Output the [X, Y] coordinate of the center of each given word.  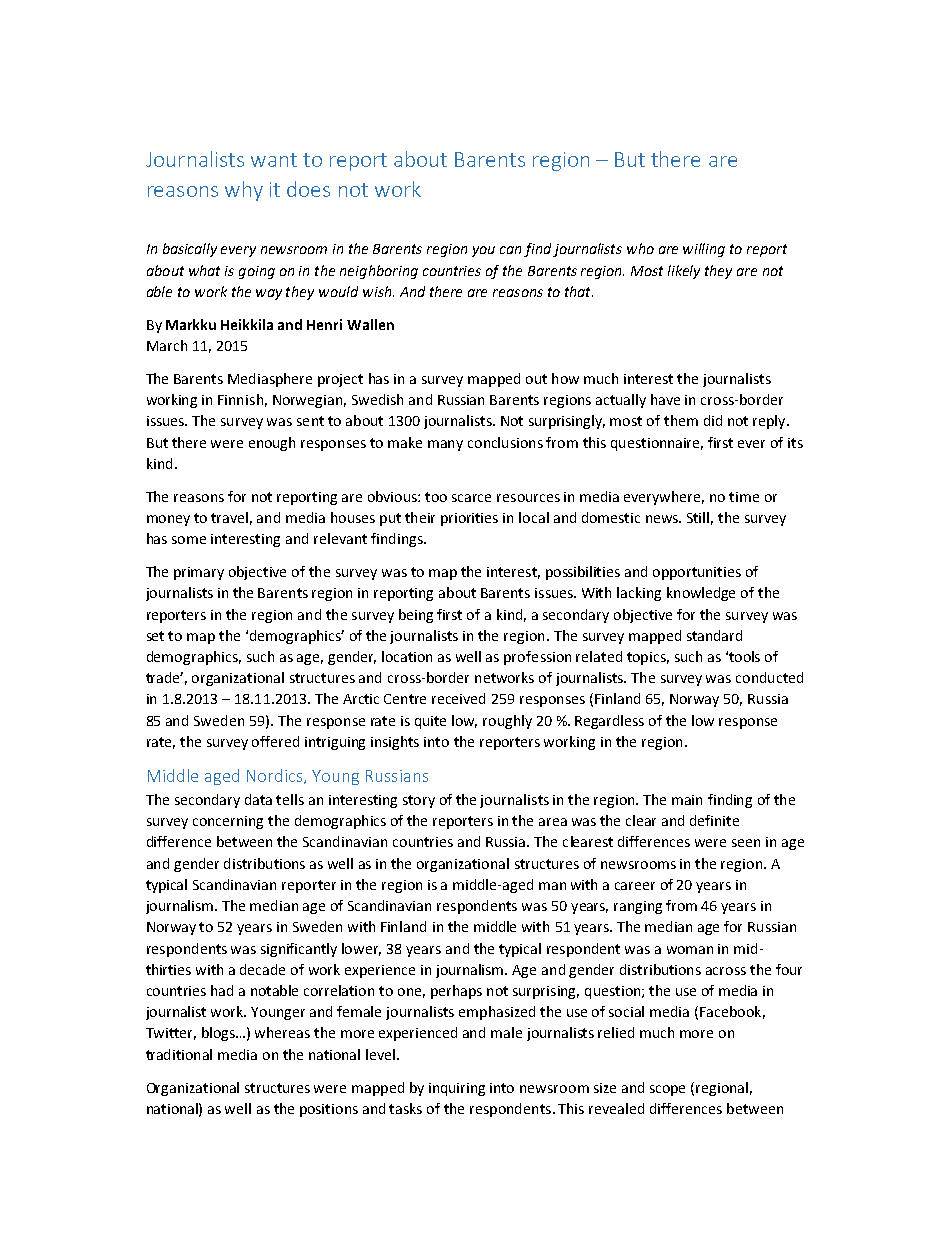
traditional [179, 1054]
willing [704, 250]
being [416, 616]
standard [714, 635]
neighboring [379, 272]
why [244, 191]
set [155, 636]
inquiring [457, 1089]
